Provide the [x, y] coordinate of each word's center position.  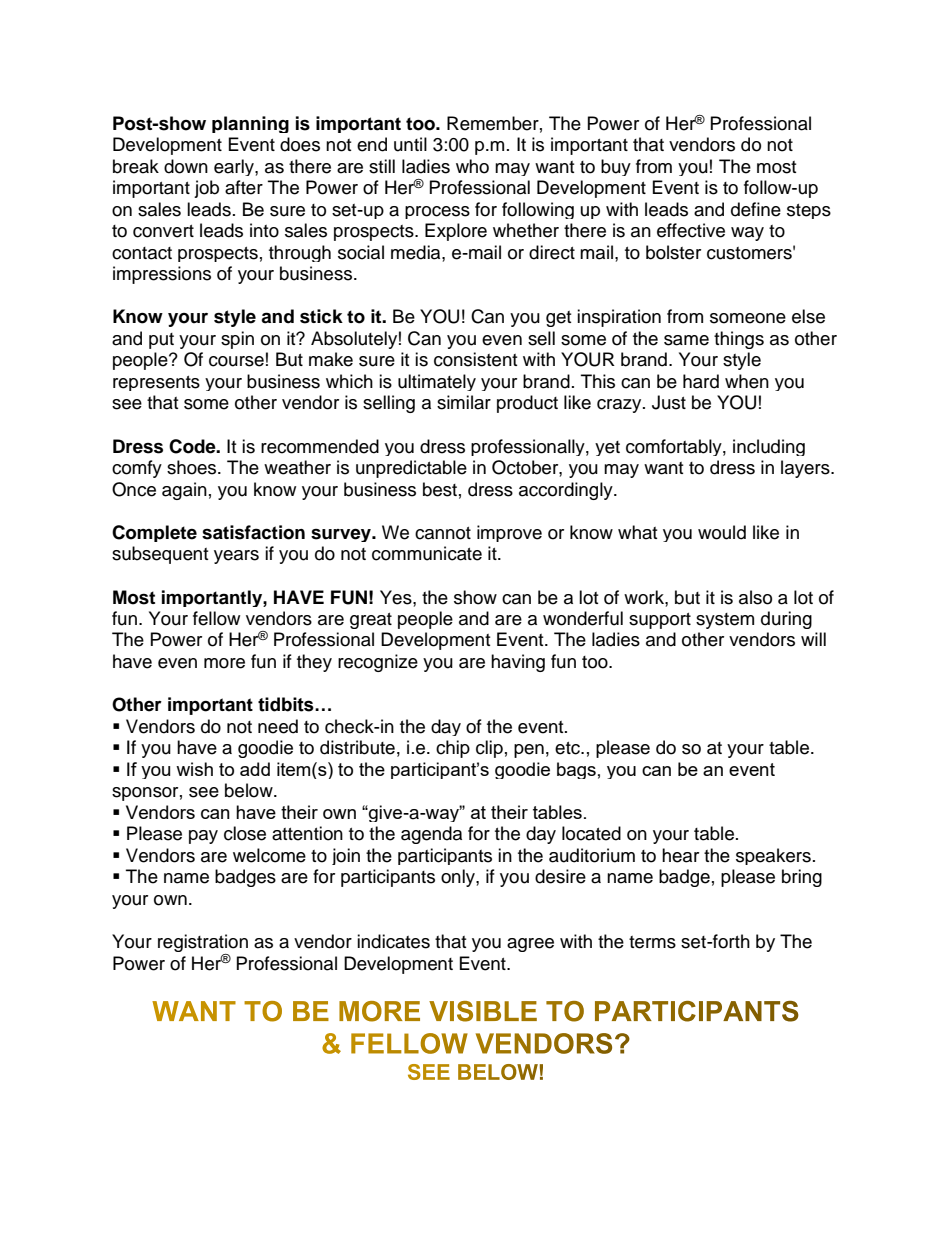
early [235, 167]
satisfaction [253, 532]
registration [203, 944]
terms [652, 942]
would [722, 532]
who [472, 166]
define [756, 209]
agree [530, 945]
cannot [443, 533]
